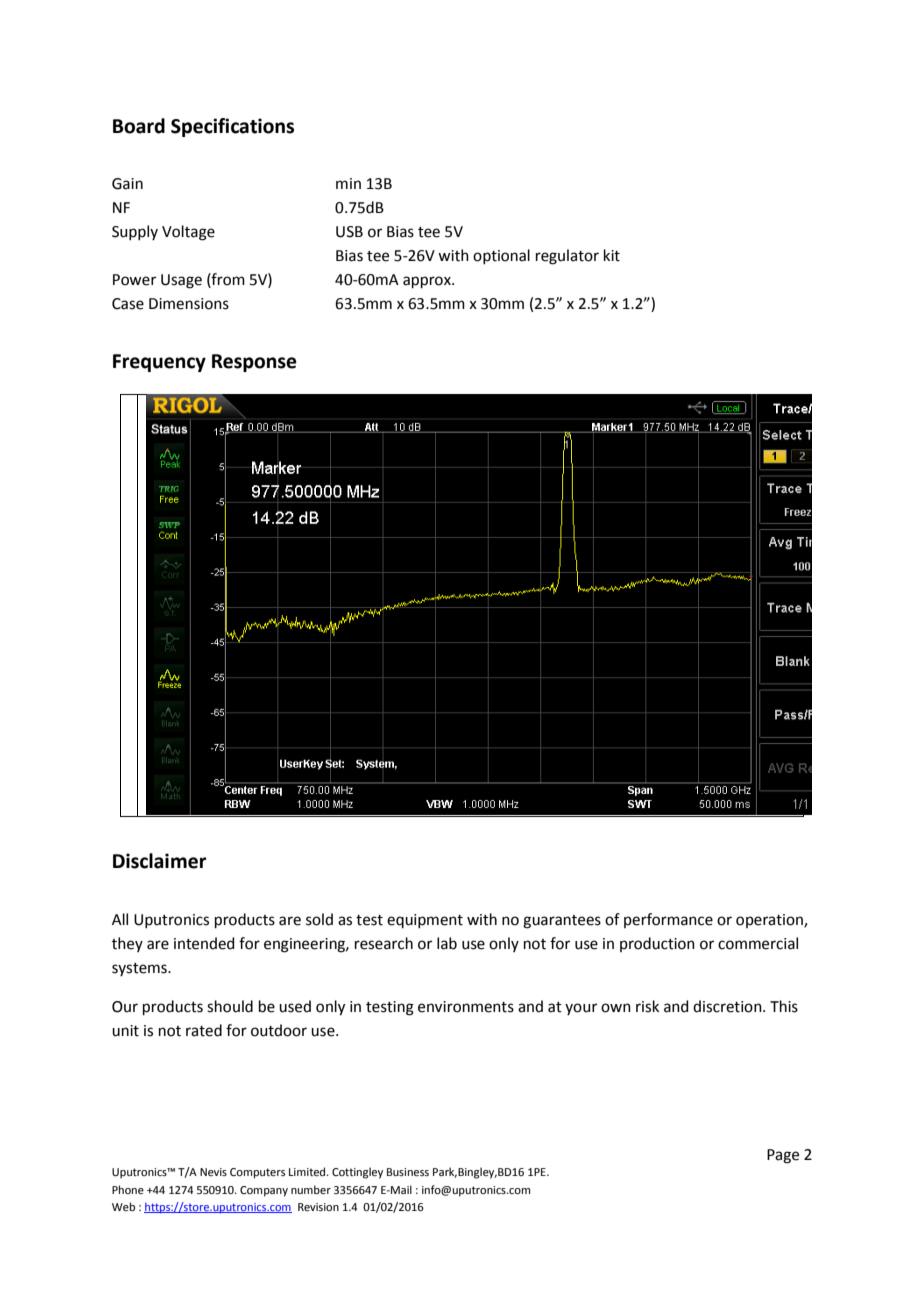  I want to click on Disclaimer, so click(160, 861).
